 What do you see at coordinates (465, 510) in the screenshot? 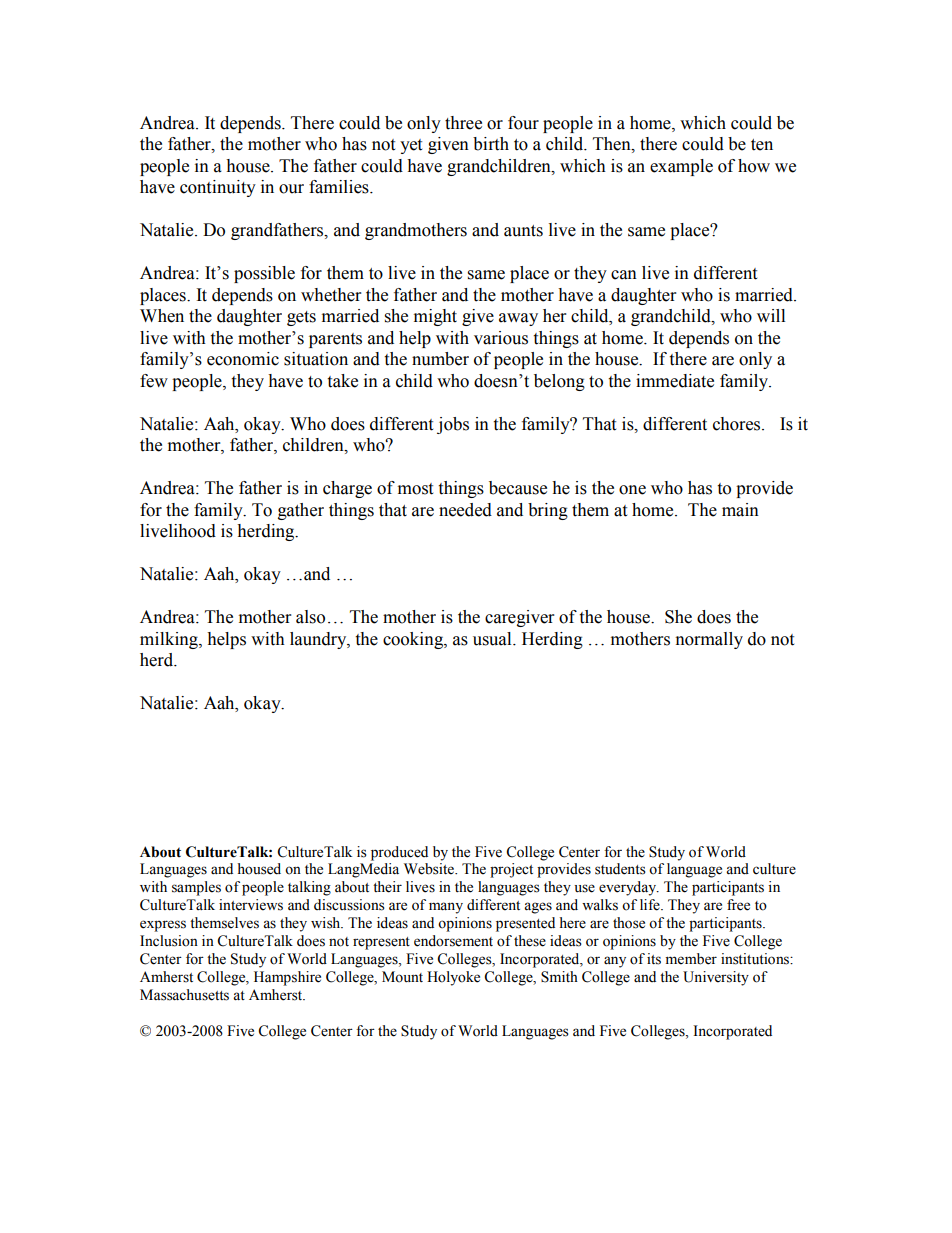
I see `needed` at bounding box center [465, 510].
